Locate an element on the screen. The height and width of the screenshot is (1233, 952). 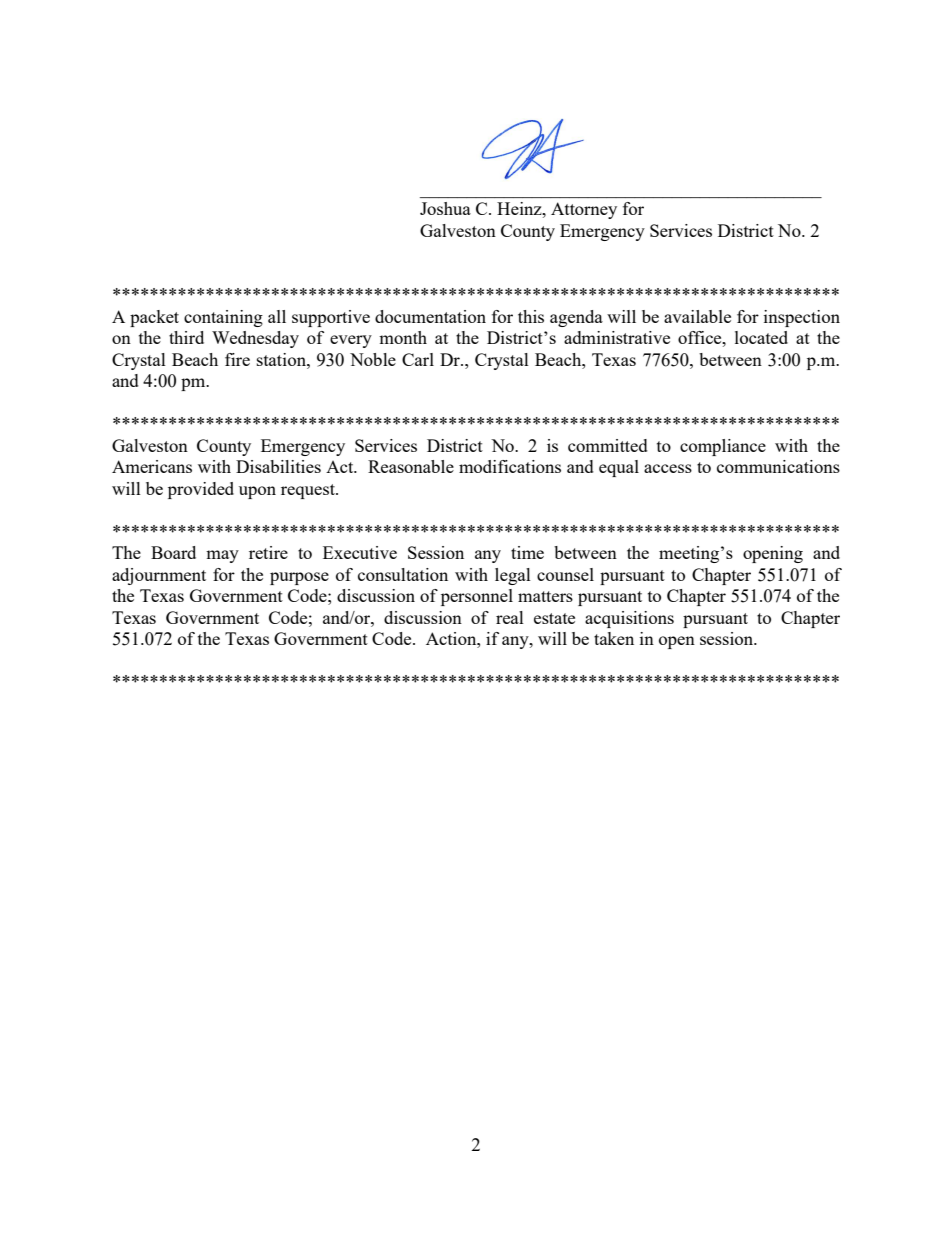
Joshua is located at coordinates (445, 208).
